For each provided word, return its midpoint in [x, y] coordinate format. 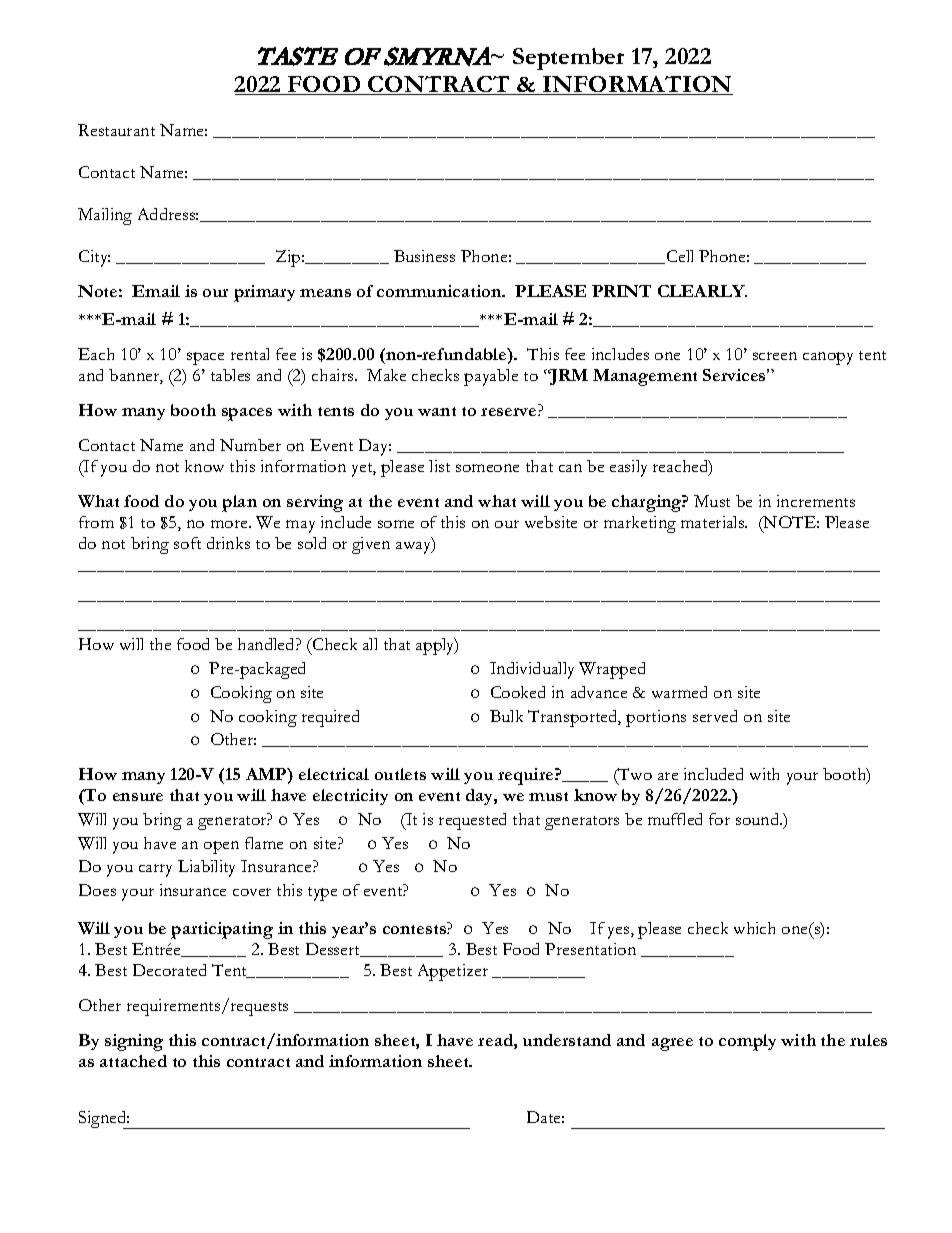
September [568, 59]
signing [134, 1042]
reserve [510, 412]
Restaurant [116, 130]
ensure [138, 797]
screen [775, 356]
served [715, 716]
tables [230, 375]
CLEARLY [702, 291]
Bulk [506, 716]
